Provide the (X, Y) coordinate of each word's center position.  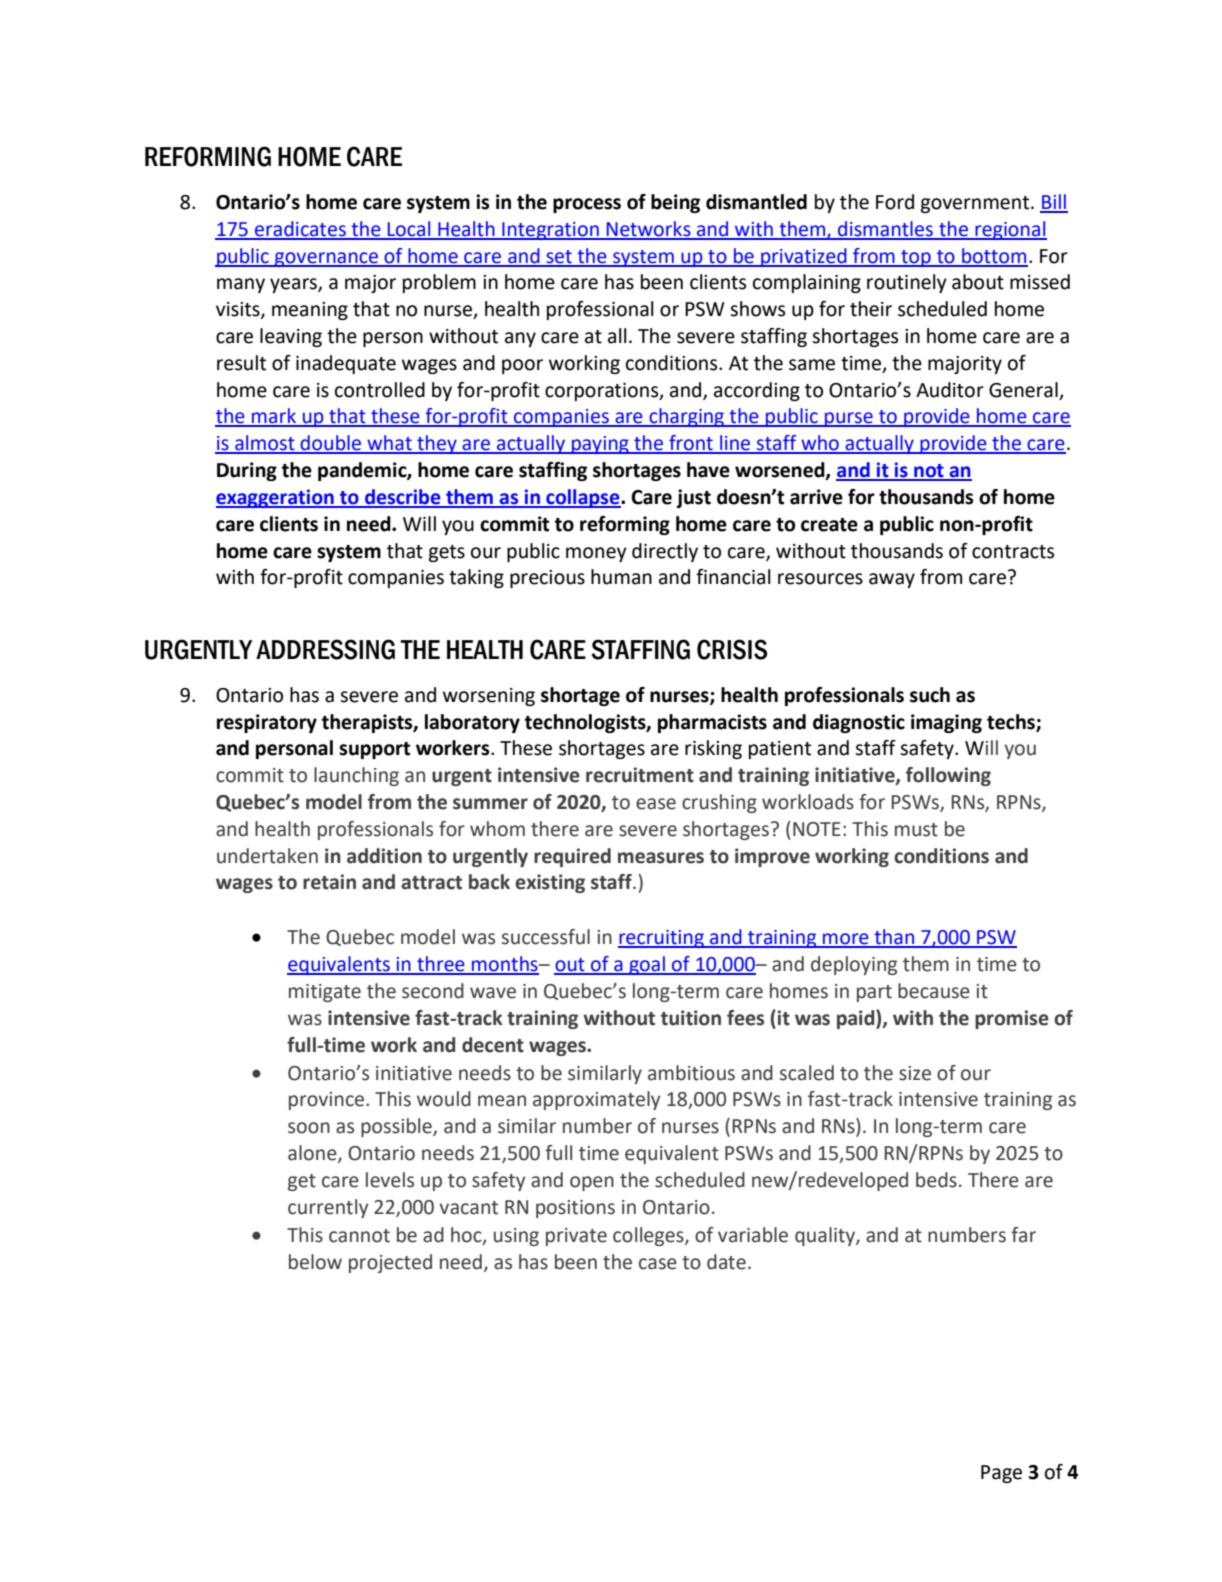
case (658, 1264)
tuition (691, 1018)
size (915, 1073)
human (621, 577)
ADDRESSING (325, 649)
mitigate (325, 993)
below (315, 1262)
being (675, 203)
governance (326, 259)
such (930, 695)
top (916, 258)
